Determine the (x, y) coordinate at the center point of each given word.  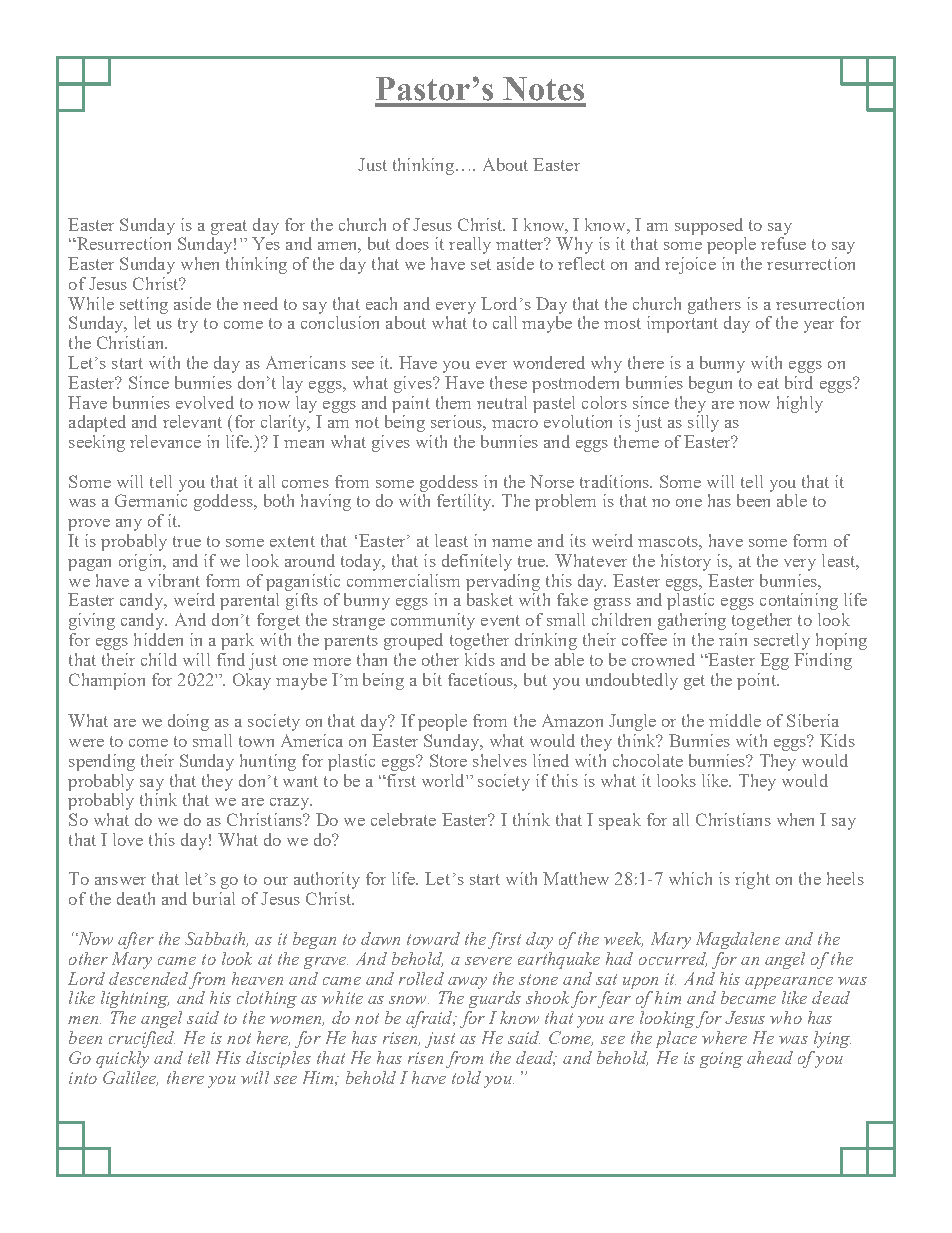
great (229, 227)
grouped (413, 641)
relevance (165, 441)
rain (733, 639)
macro (515, 424)
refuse (783, 243)
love (128, 839)
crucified (142, 1039)
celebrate (403, 819)
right (752, 880)
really (470, 245)
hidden (158, 639)
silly (703, 423)
